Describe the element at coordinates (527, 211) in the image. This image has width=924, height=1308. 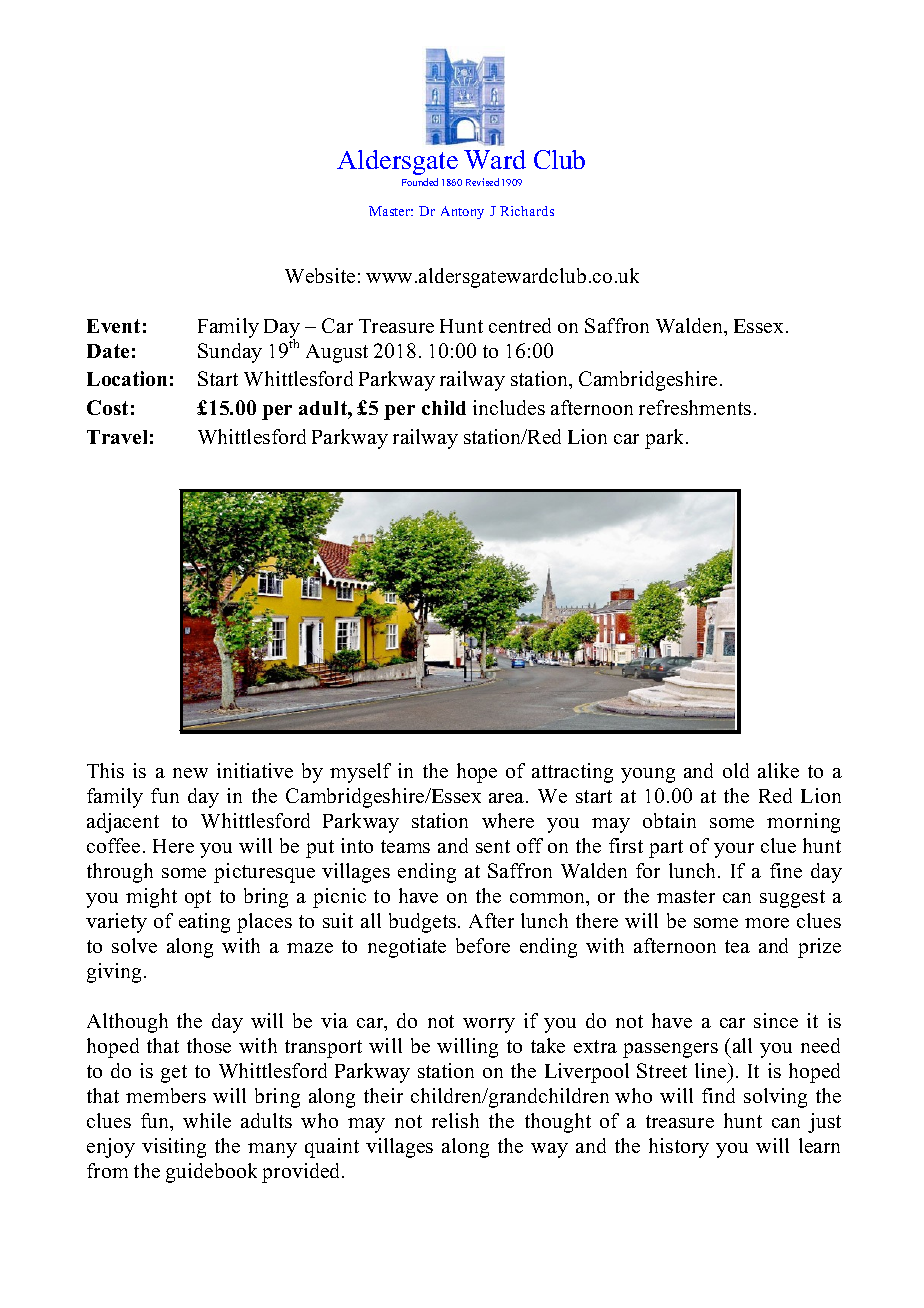
I see `Richards` at that location.
